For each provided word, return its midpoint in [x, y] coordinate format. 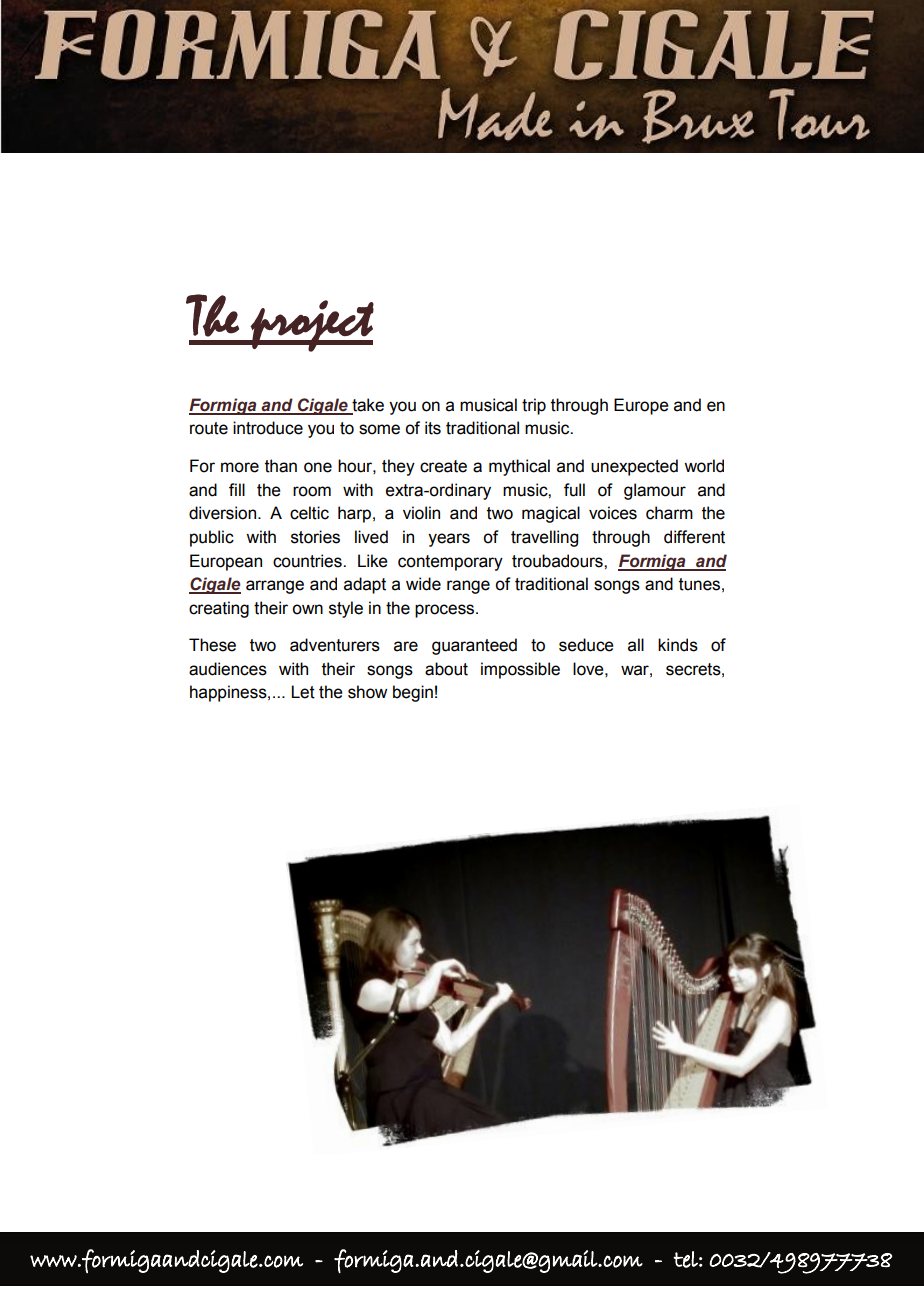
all [636, 645]
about [446, 669]
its [433, 428]
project [311, 326]
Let [303, 692]
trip [534, 406]
